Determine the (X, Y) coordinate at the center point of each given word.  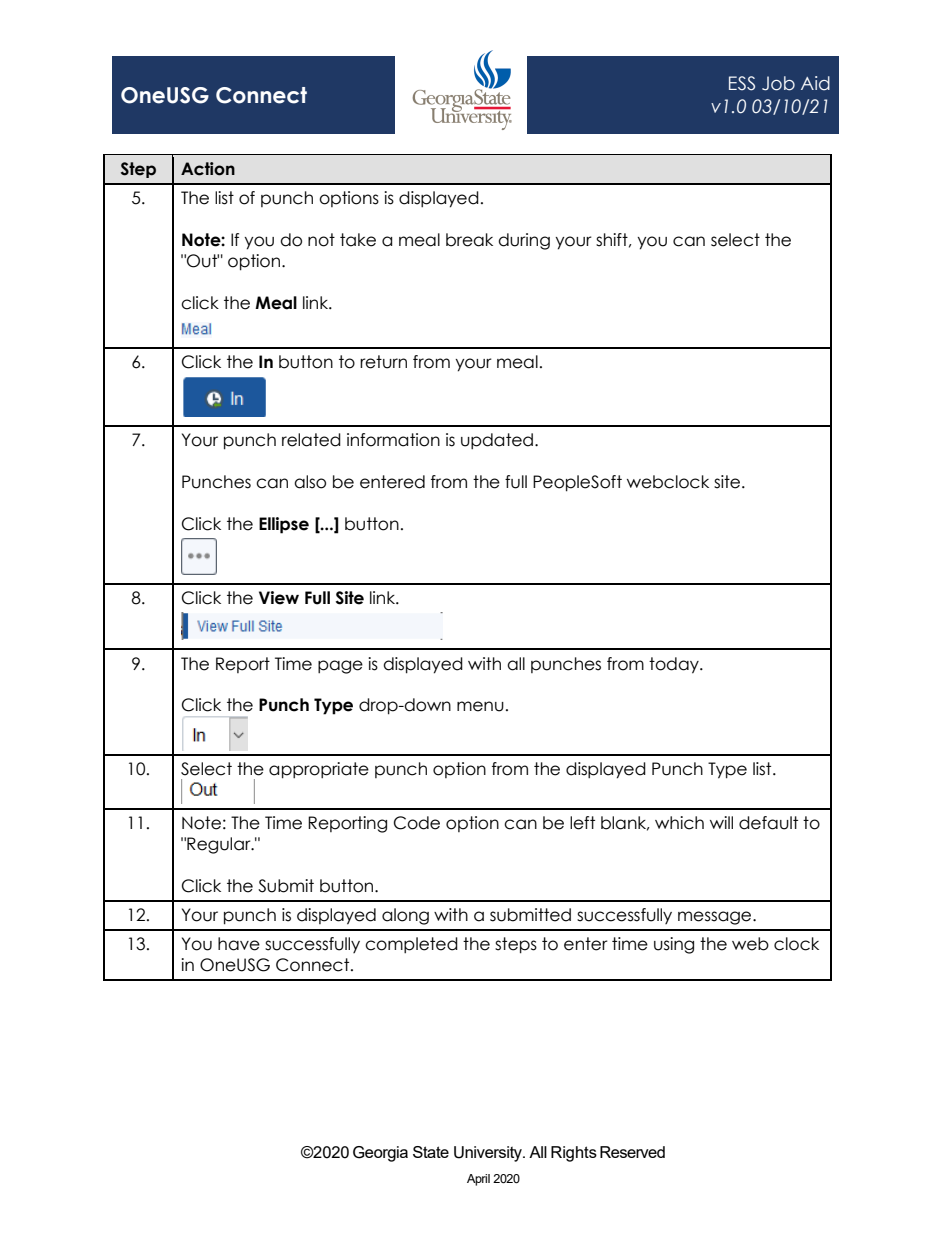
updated (497, 441)
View (279, 598)
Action (208, 169)
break (469, 240)
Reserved (632, 1152)
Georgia (380, 1154)
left (582, 823)
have (239, 944)
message (716, 918)
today (675, 665)
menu (480, 706)
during (524, 241)
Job (778, 83)
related (311, 440)
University (489, 1154)
